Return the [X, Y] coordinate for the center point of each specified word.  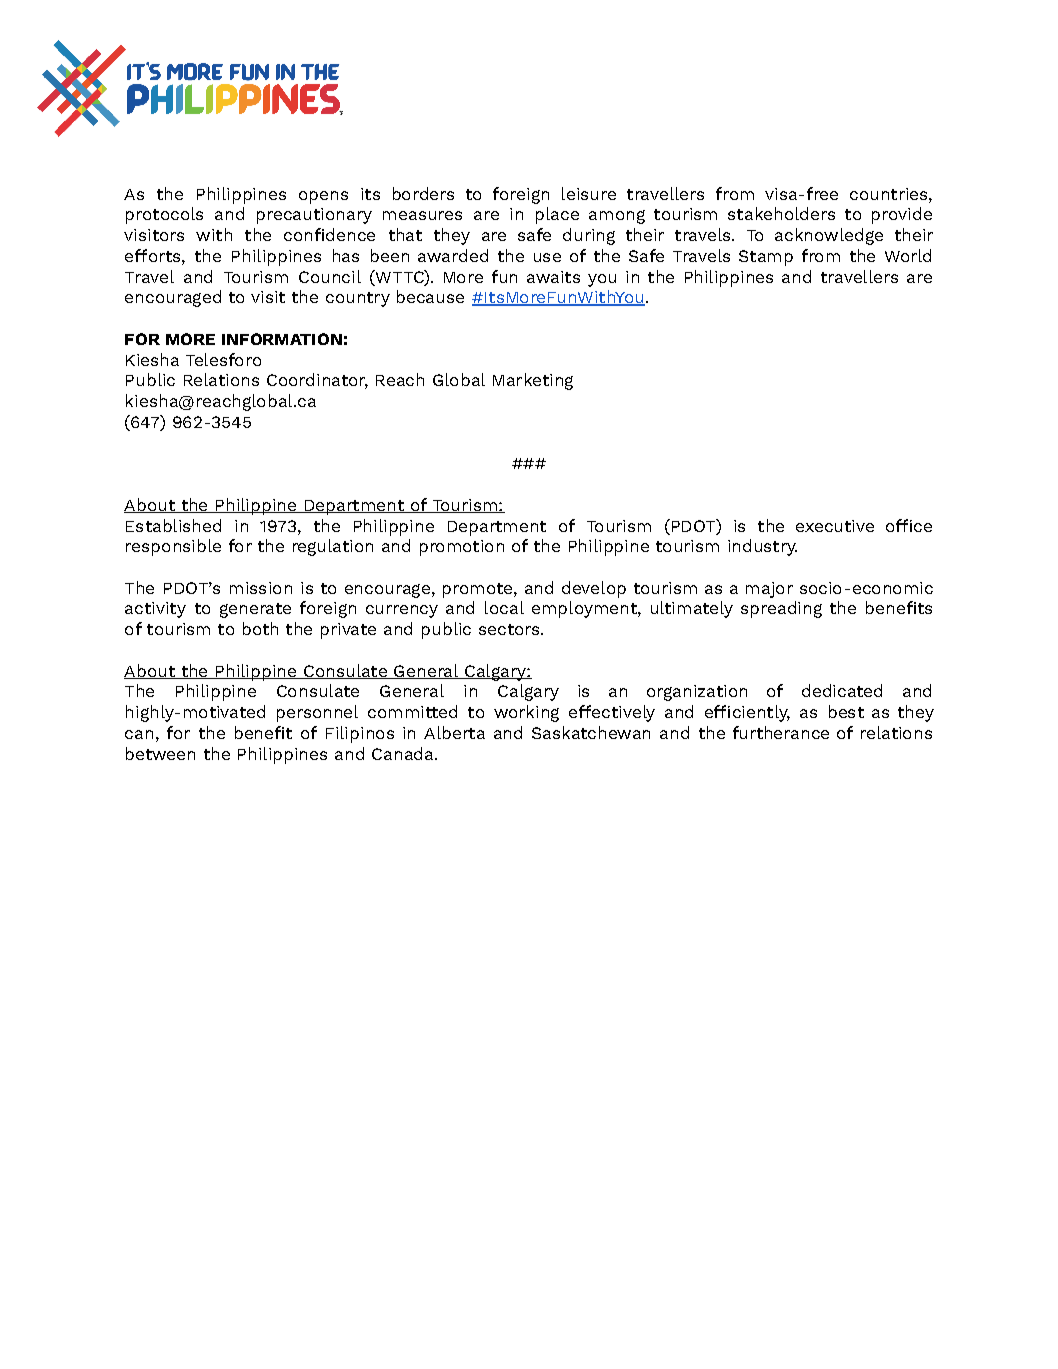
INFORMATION [282, 339]
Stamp [766, 258]
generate [255, 610]
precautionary [314, 216]
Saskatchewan [591, 732]
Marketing [533, 381]
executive [835, 526]
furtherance [781, 732]
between [160, 753]
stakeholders [781, 213]
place [557, 215]
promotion [462, 548]
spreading [781, 609]
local [504, 607]
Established [173, 525]
